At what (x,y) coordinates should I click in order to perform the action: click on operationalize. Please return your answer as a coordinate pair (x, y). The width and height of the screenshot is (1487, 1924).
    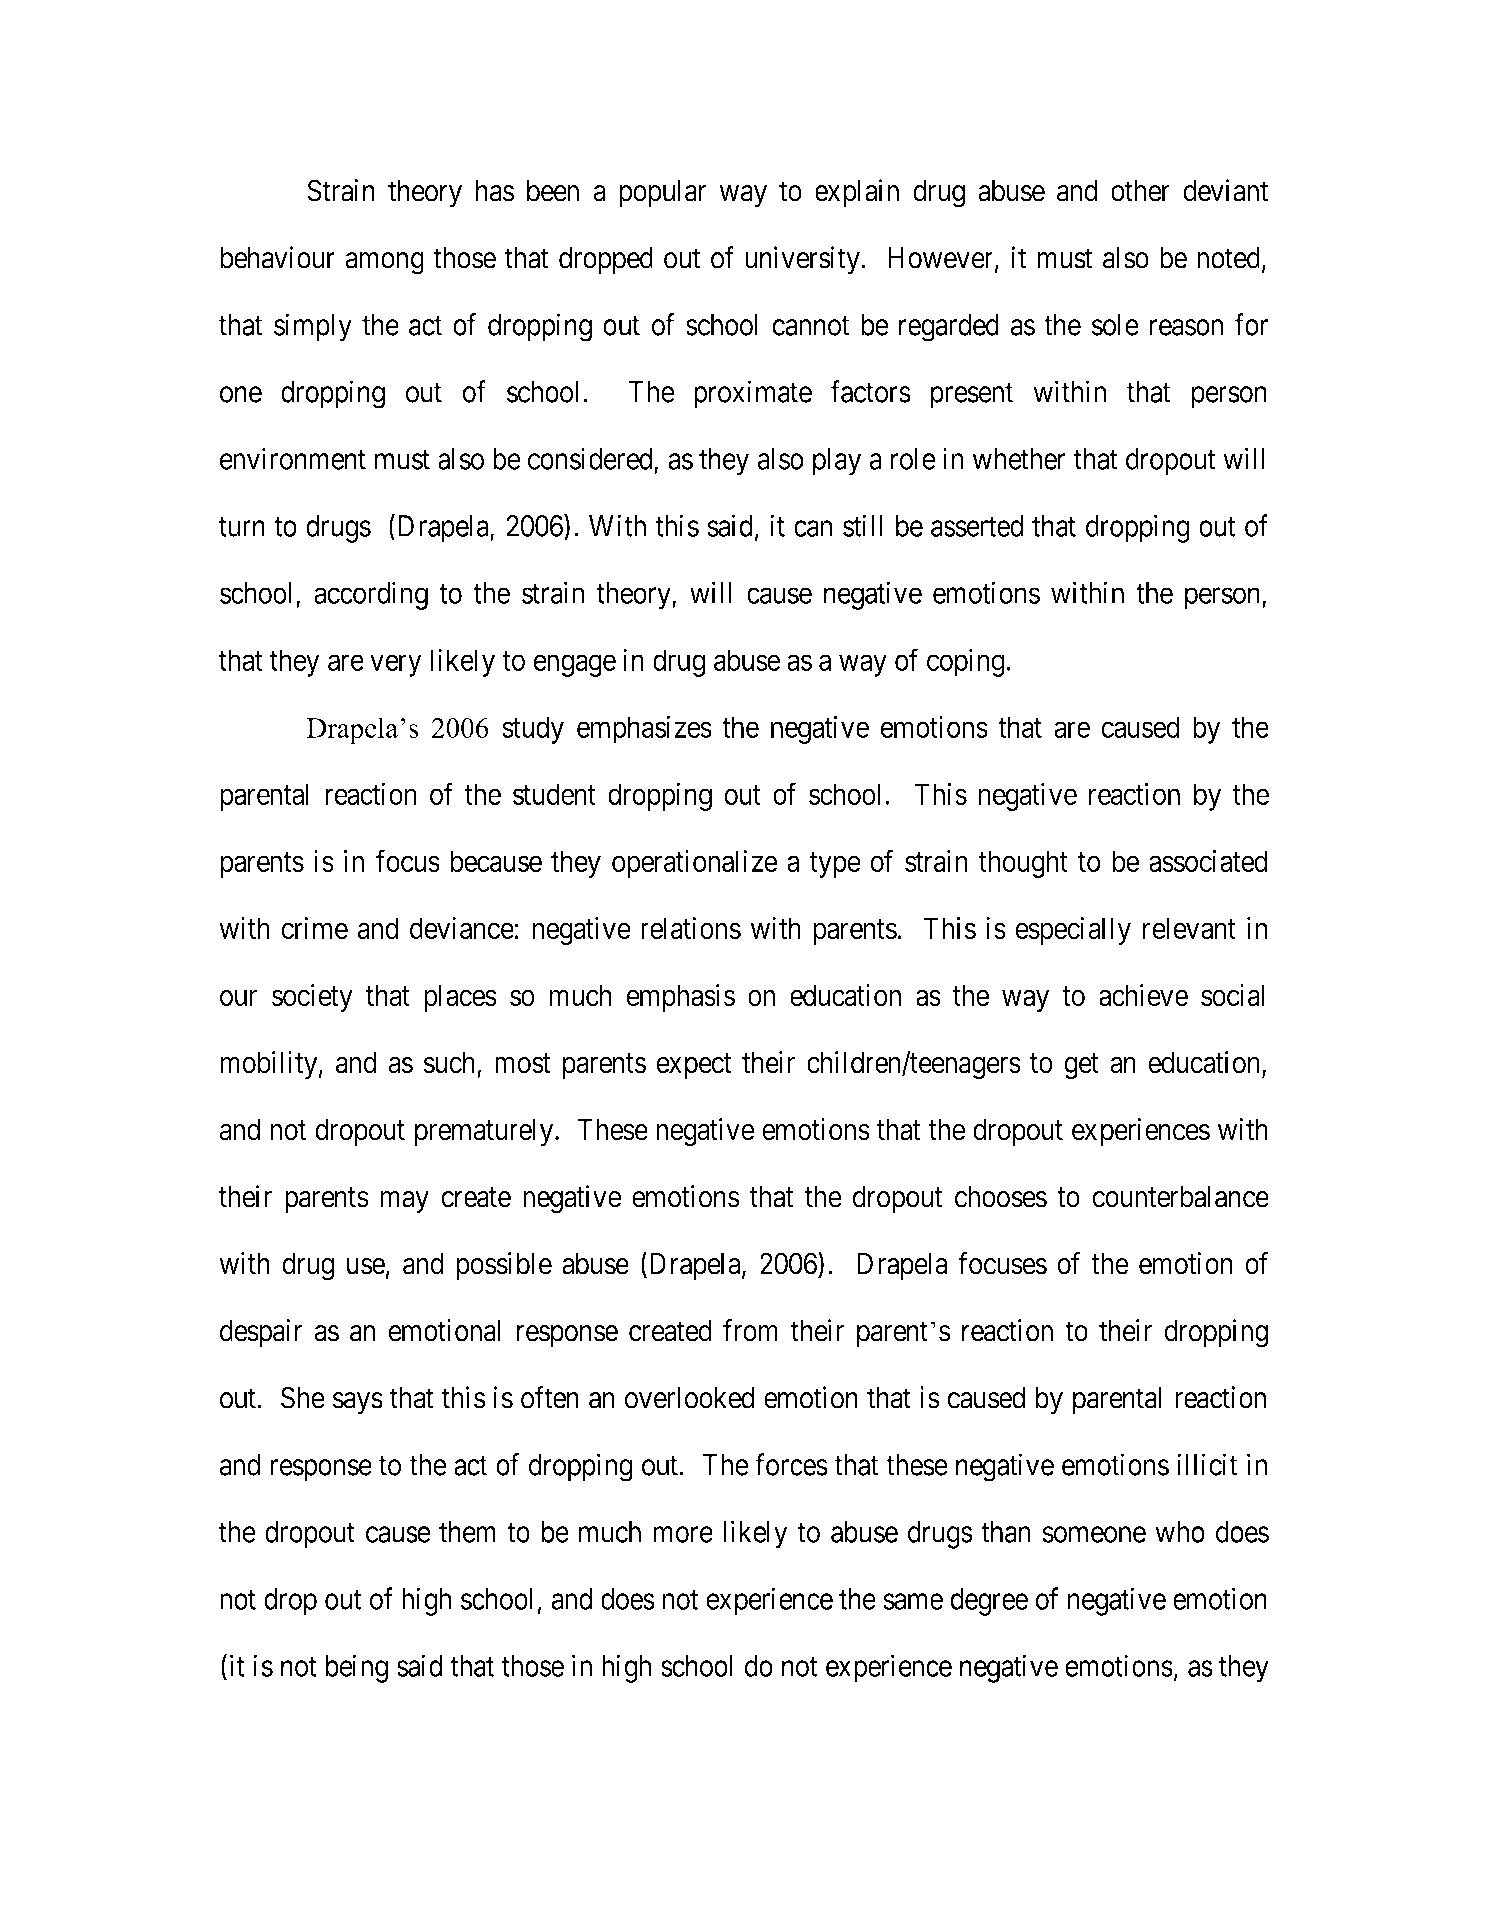
    Looking at the image, I should click on (695, 864).
